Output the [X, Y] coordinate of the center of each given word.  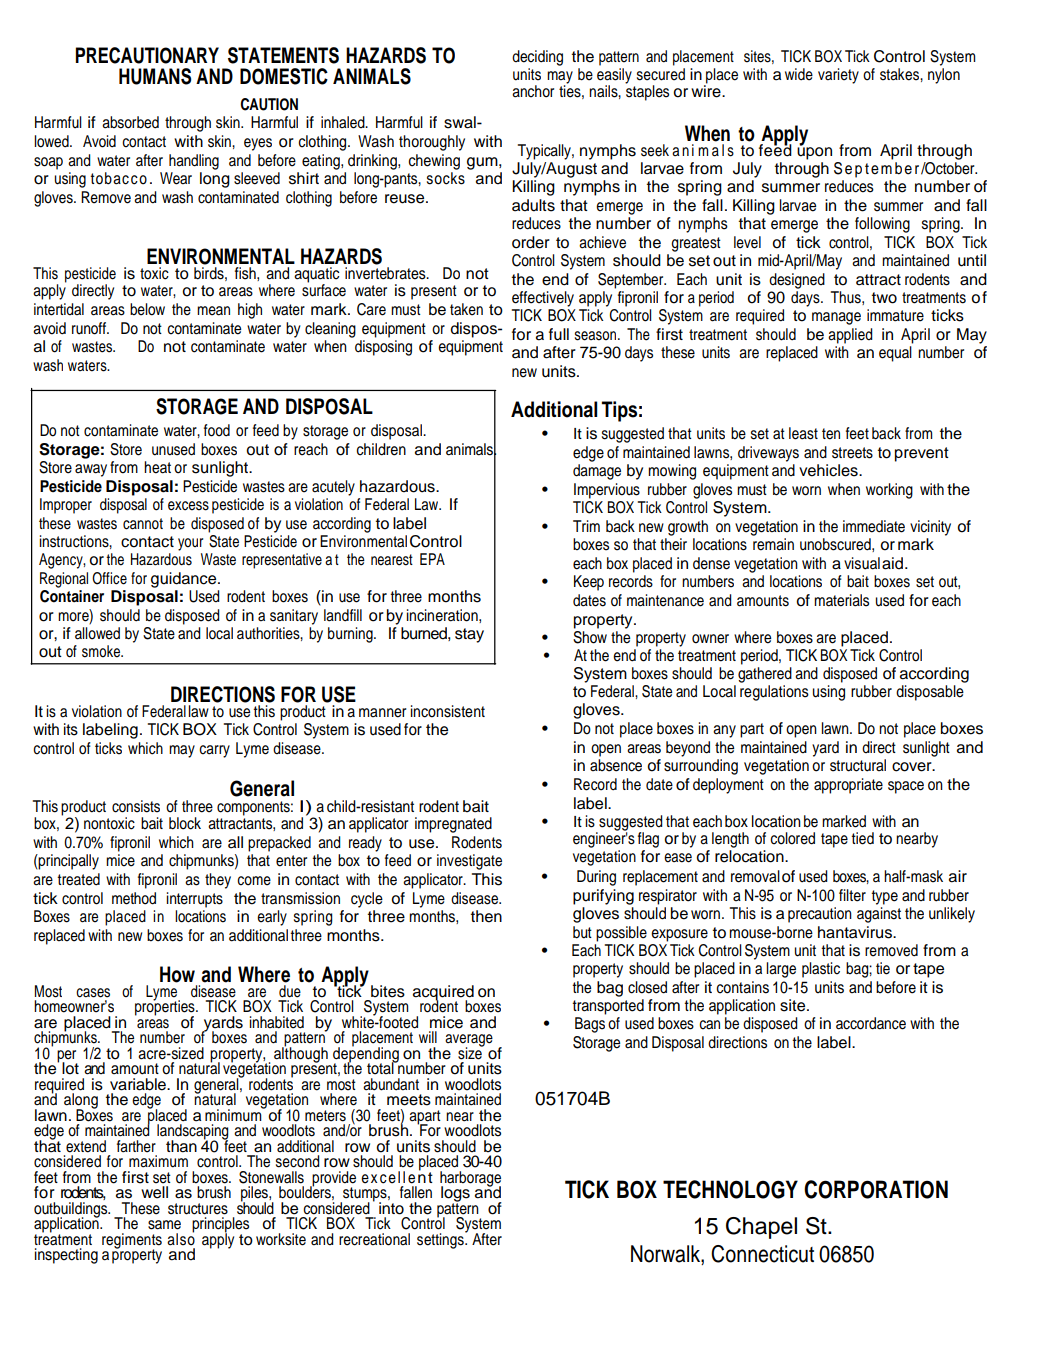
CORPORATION [876, 1189]
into [391, 1208]
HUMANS [155, 76]
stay [469, 635]
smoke [102, 651]
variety [838, 76]
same [164, 1225]
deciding [537, 58]
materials [841, 600]
